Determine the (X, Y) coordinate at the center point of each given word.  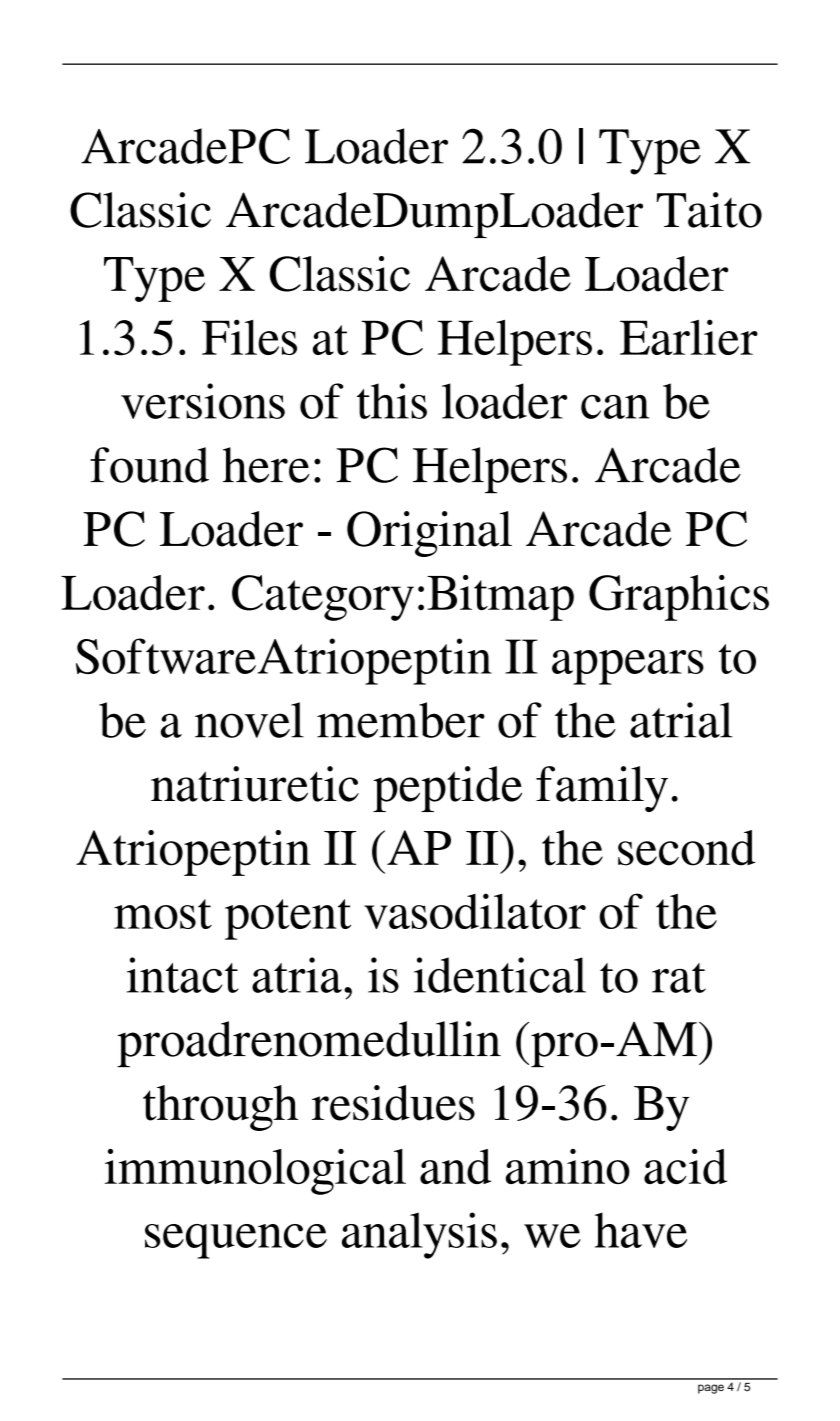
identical (500, 975)
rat (679, 978)
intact (183, 975)
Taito (709, 210)
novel (249, 720)
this (392, 401)
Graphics (679, 598)
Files (249, 337)
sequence (236, 1241)
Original (429, 534)
